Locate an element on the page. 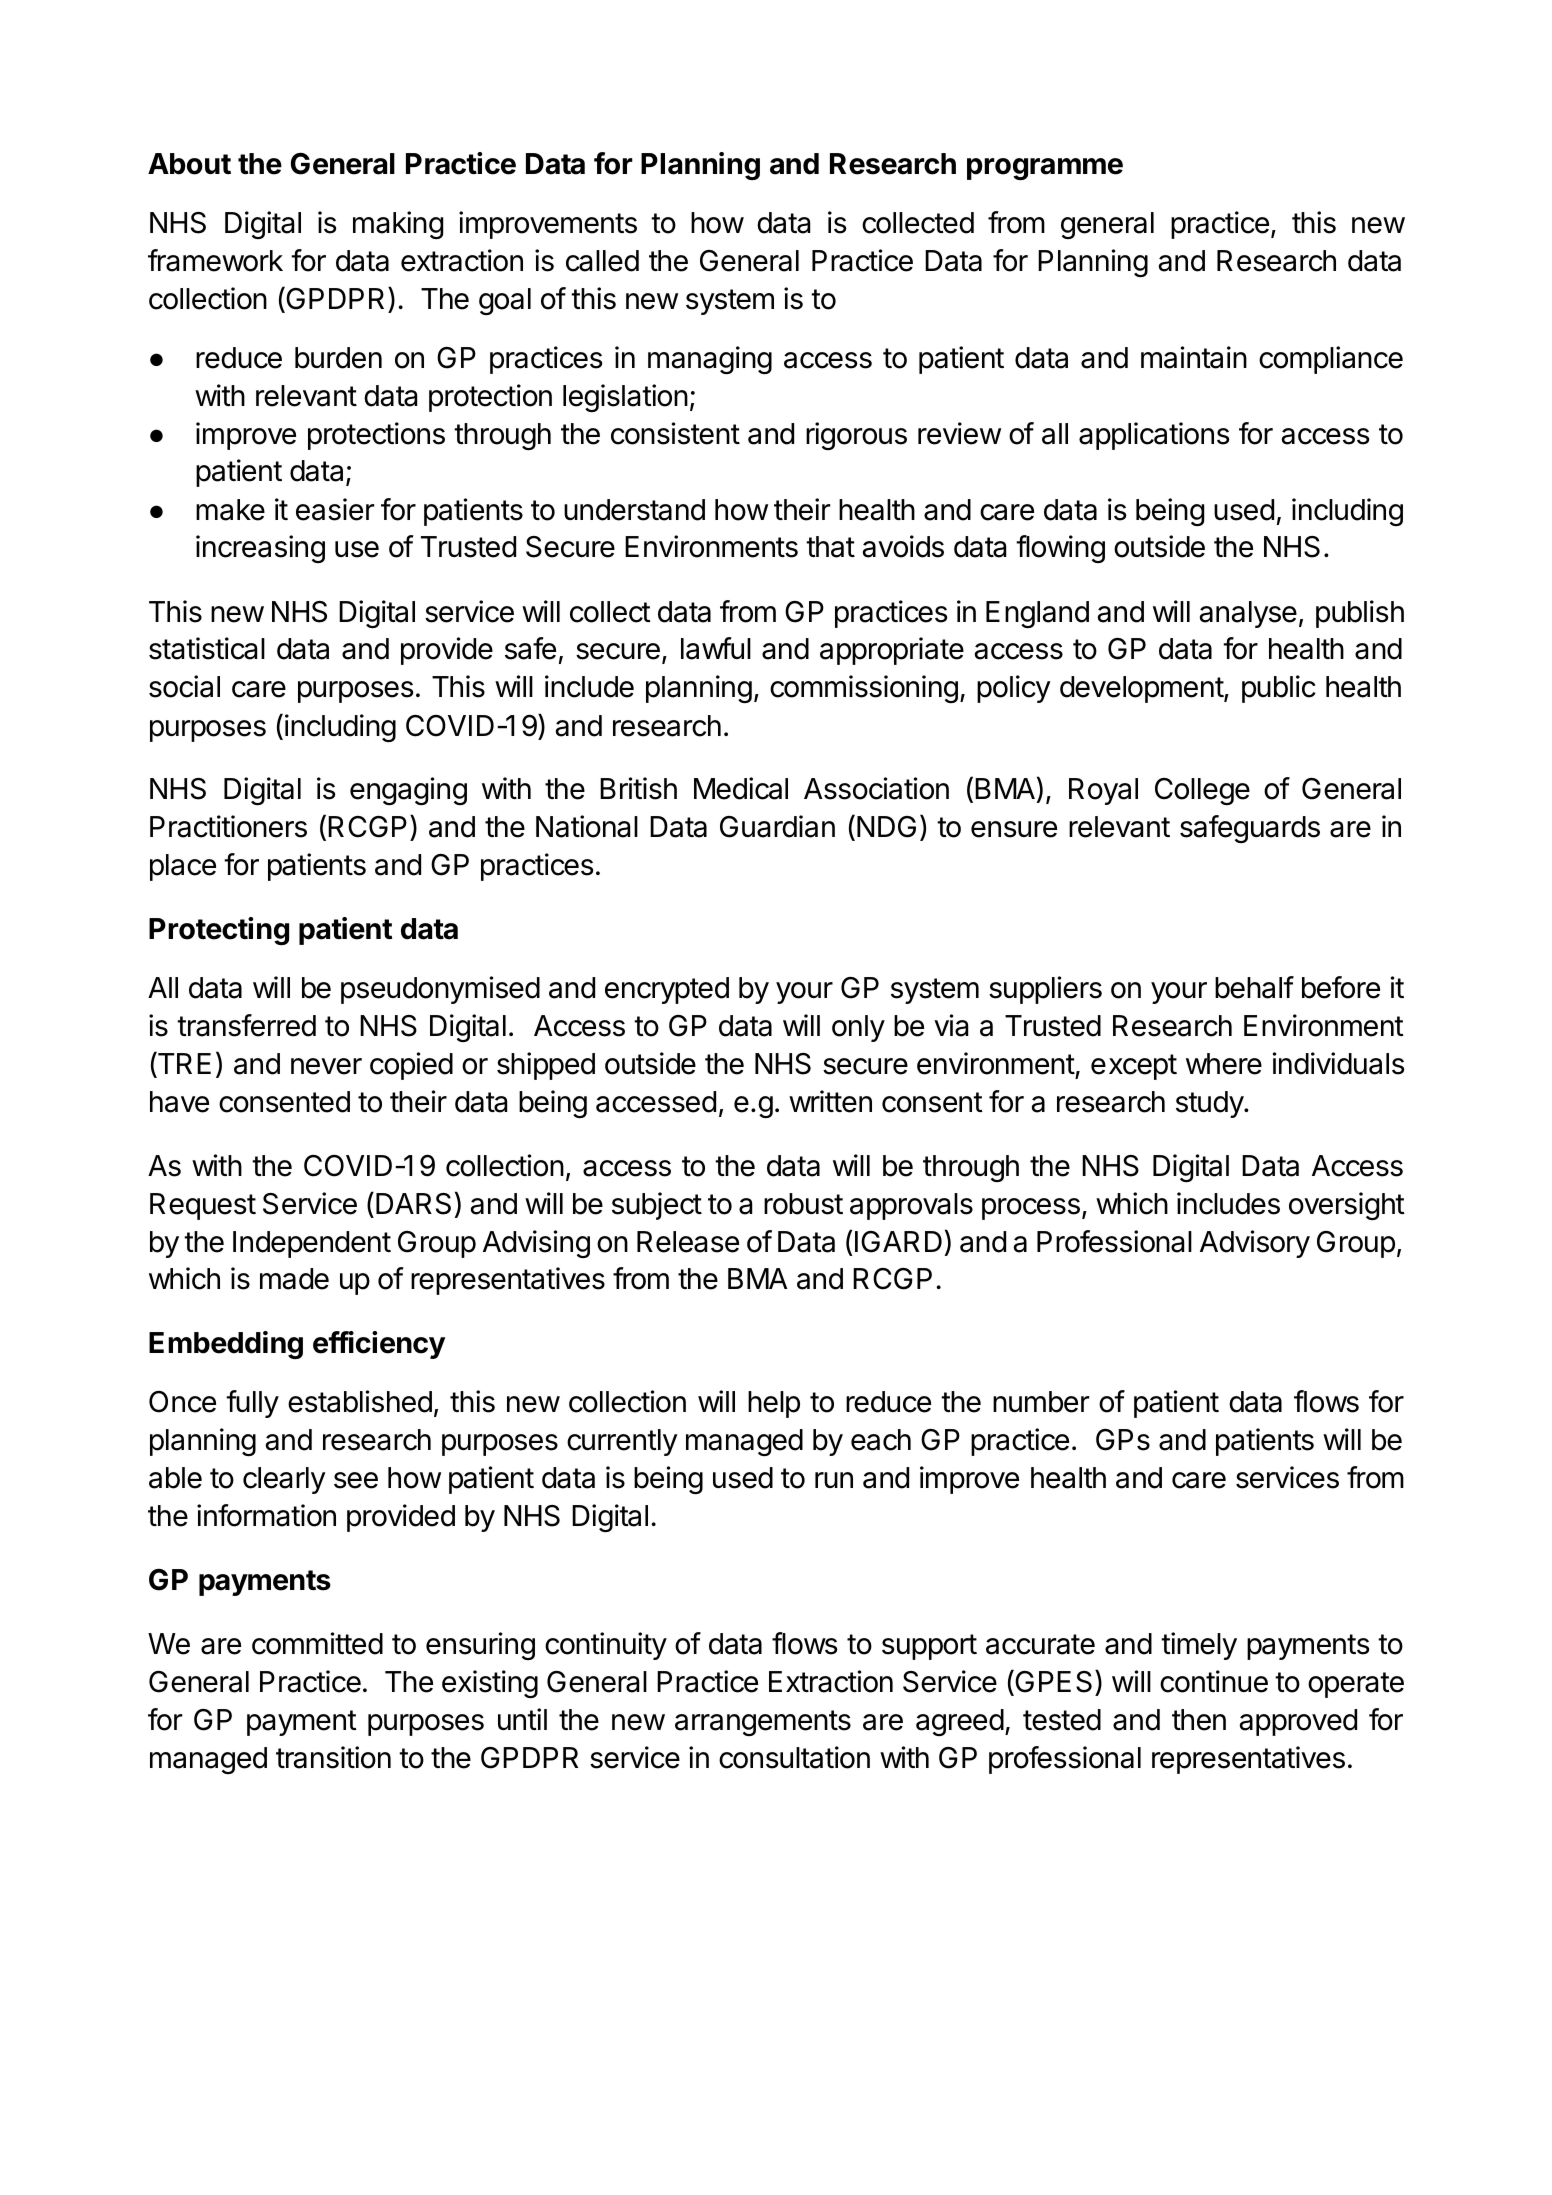  encrypted is located at coordinates (667, 990).
